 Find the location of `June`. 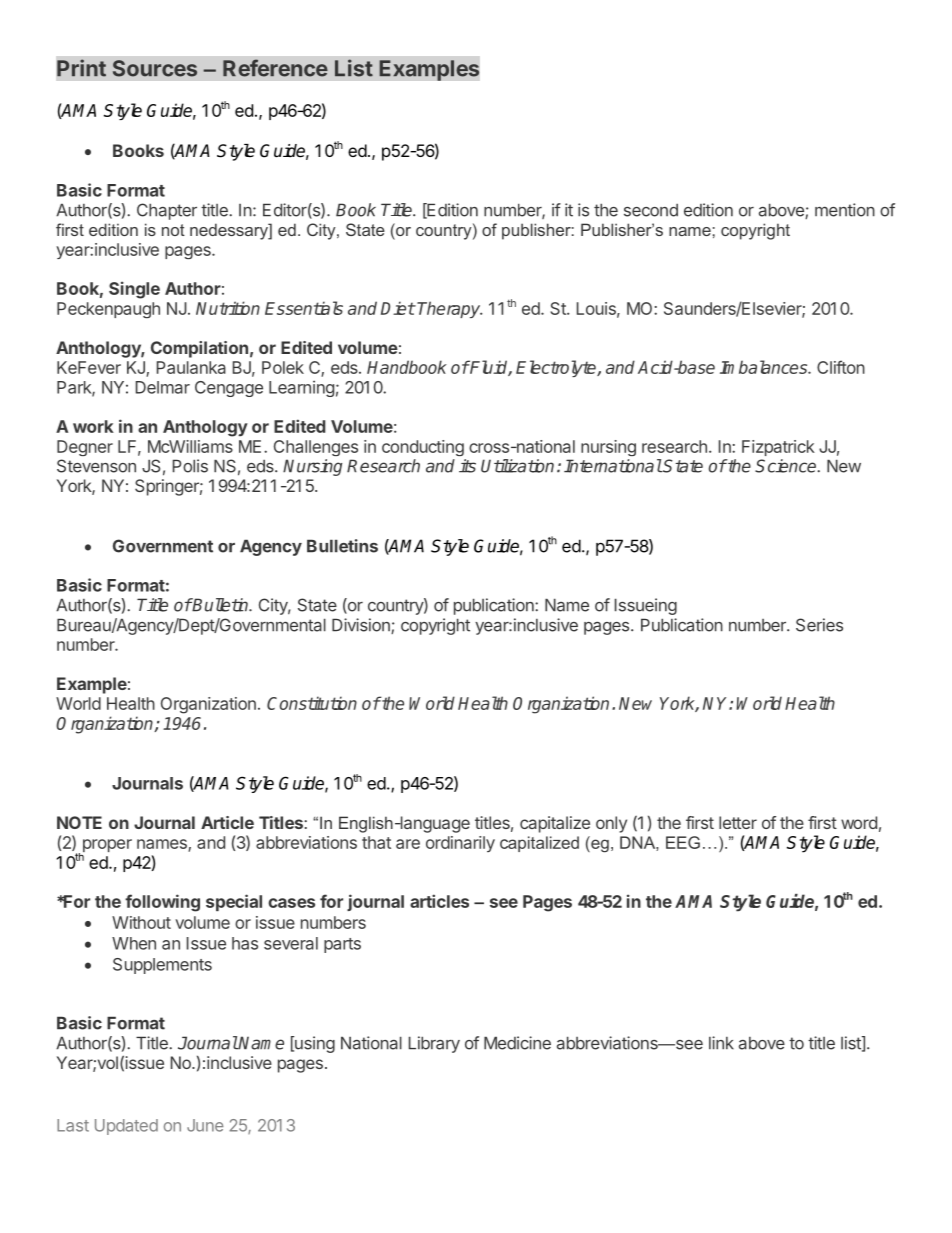

June is located at coordinates (205, 1125).
